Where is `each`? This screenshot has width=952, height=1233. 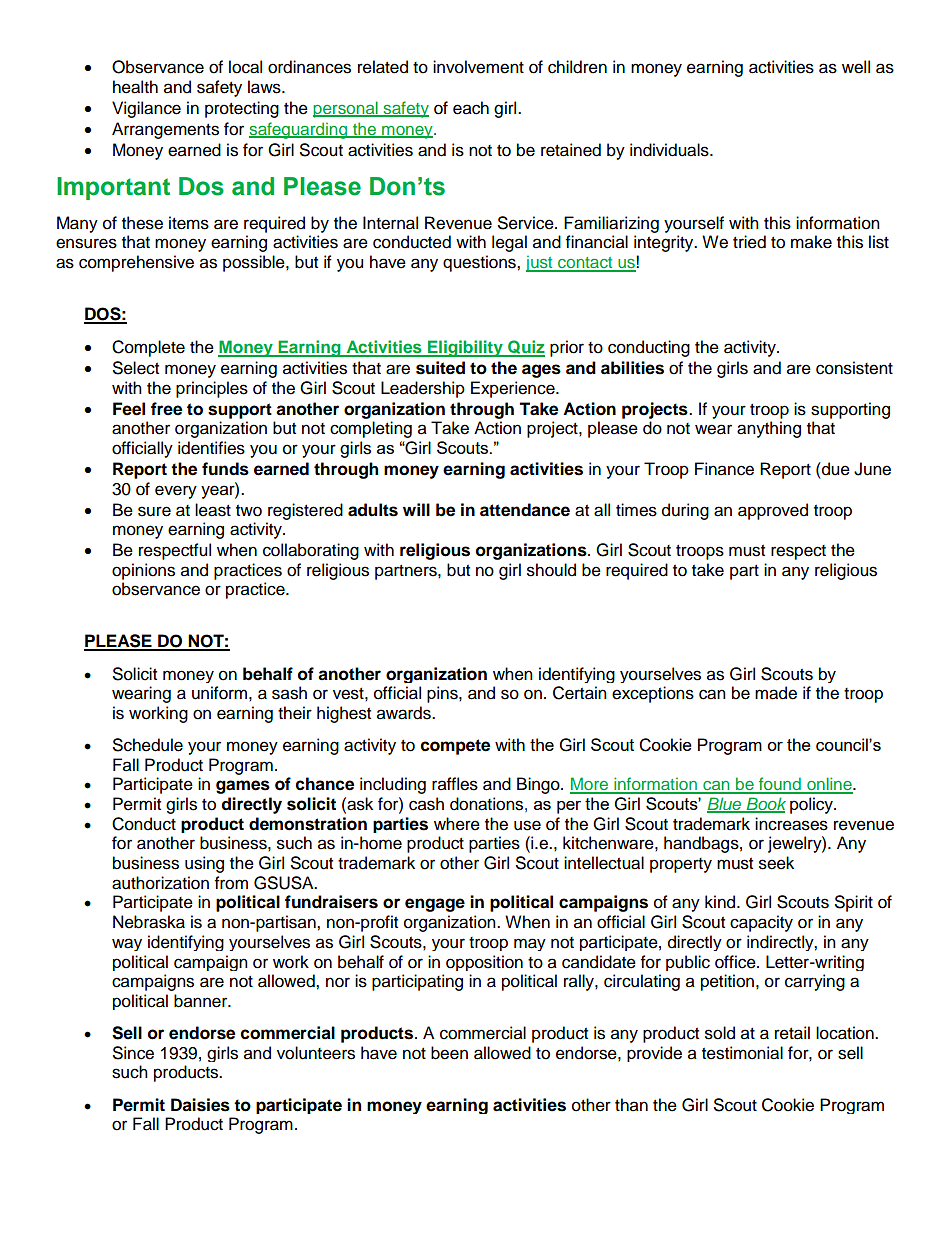 each is located at coordinates (471, 108).
